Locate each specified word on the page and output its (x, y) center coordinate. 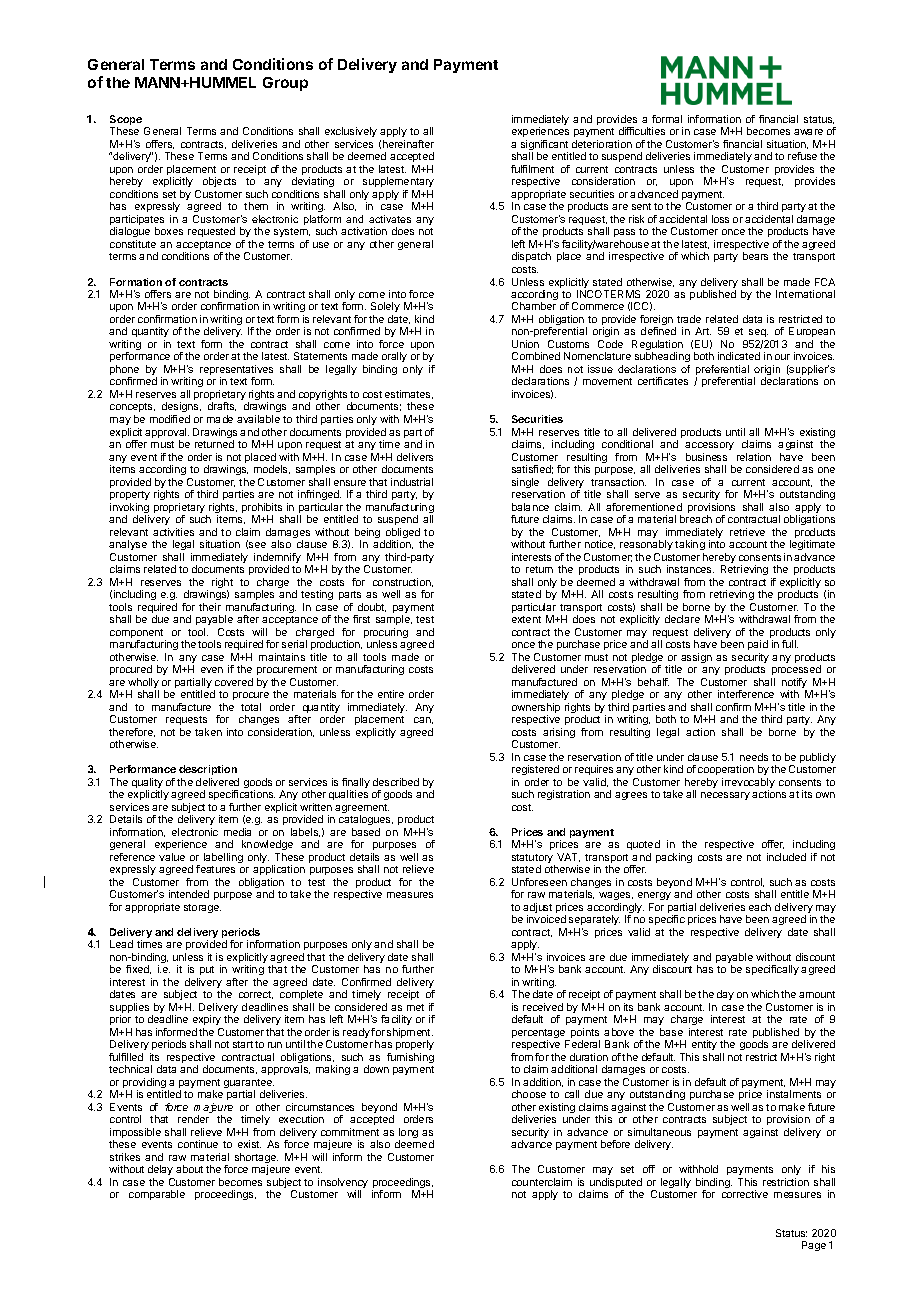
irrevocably (748, 784)
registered (535, 772)
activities (173, 532)
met (415, 1007)
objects (219, 182)
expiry (208, 1022)
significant (544, 146)
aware (808, 132)
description (208, 770)
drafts (222, 406)
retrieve (747, 532)
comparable (157, 1195)
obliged (402, 534)
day (725, 995)
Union (525, 344)
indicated (739, 356)
